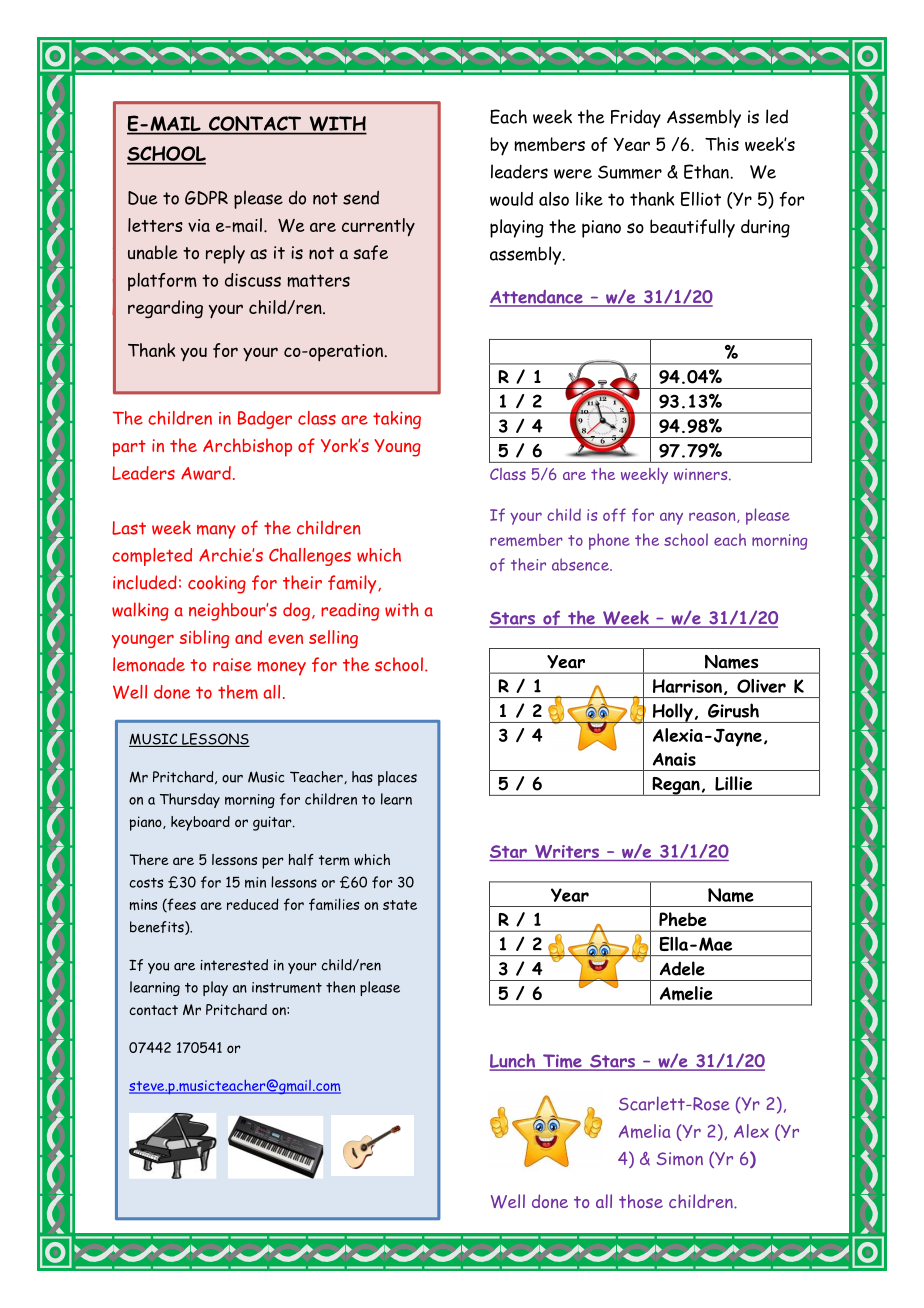 This image has height=1308, width=924. What do you see at coordinates (511, 199) in the image?
I see `would` at bounding box center [511, 199].
